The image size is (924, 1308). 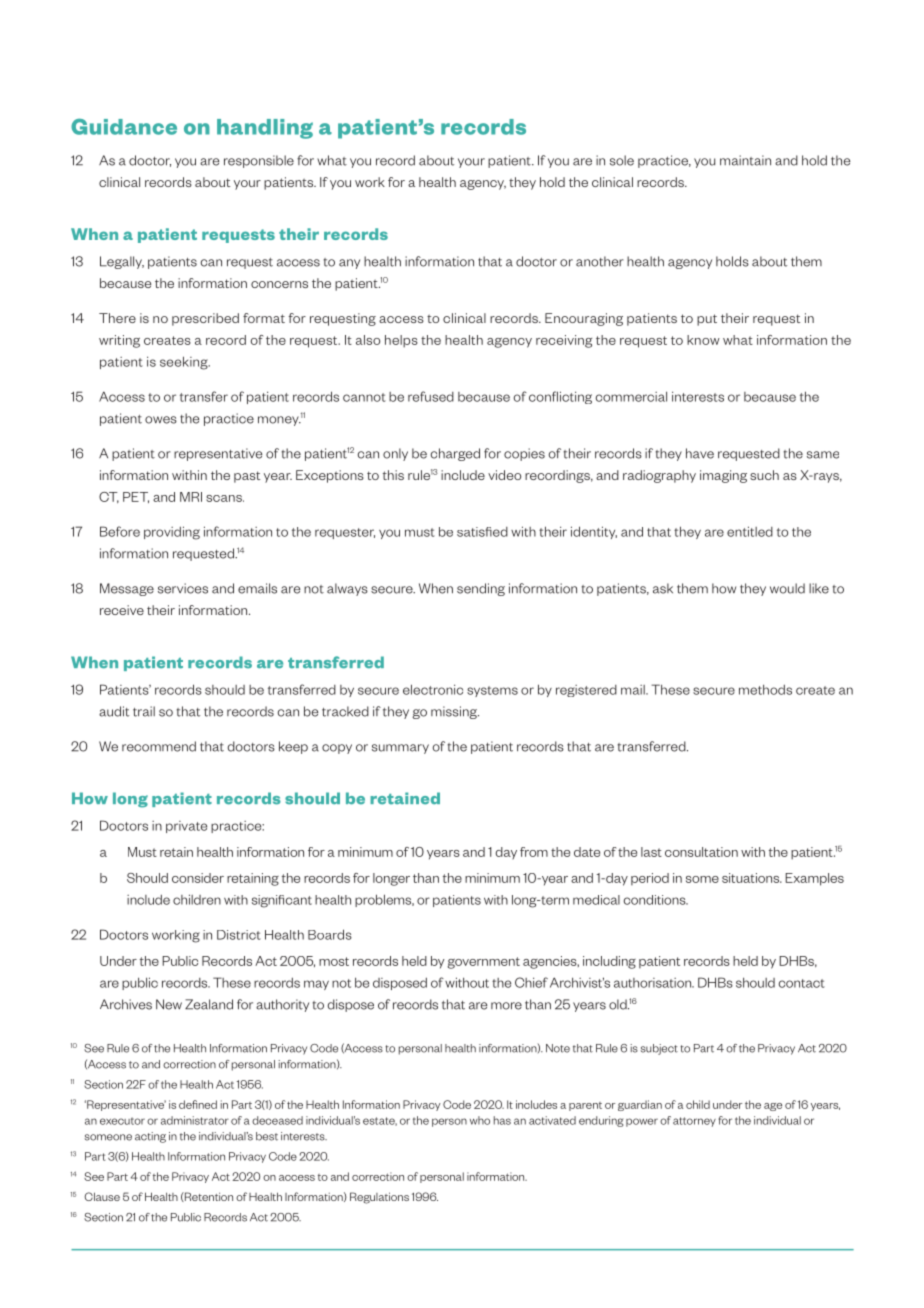 What do you see at coordinates (694, 1122) in the document?
I see `attorney` at bounding box center [694, 1122].
